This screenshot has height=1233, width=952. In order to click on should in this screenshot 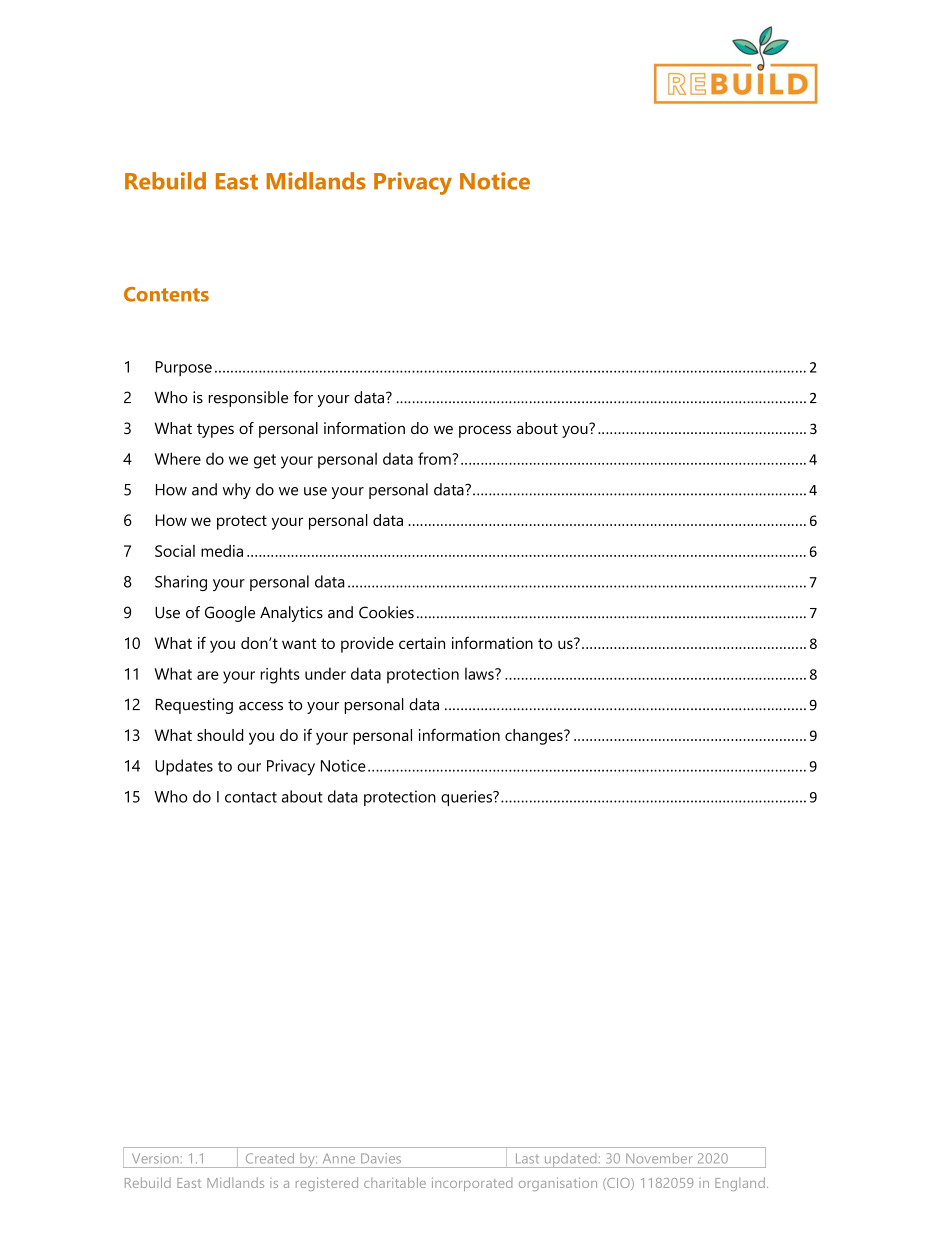, I will do `click(220, 735)`.
